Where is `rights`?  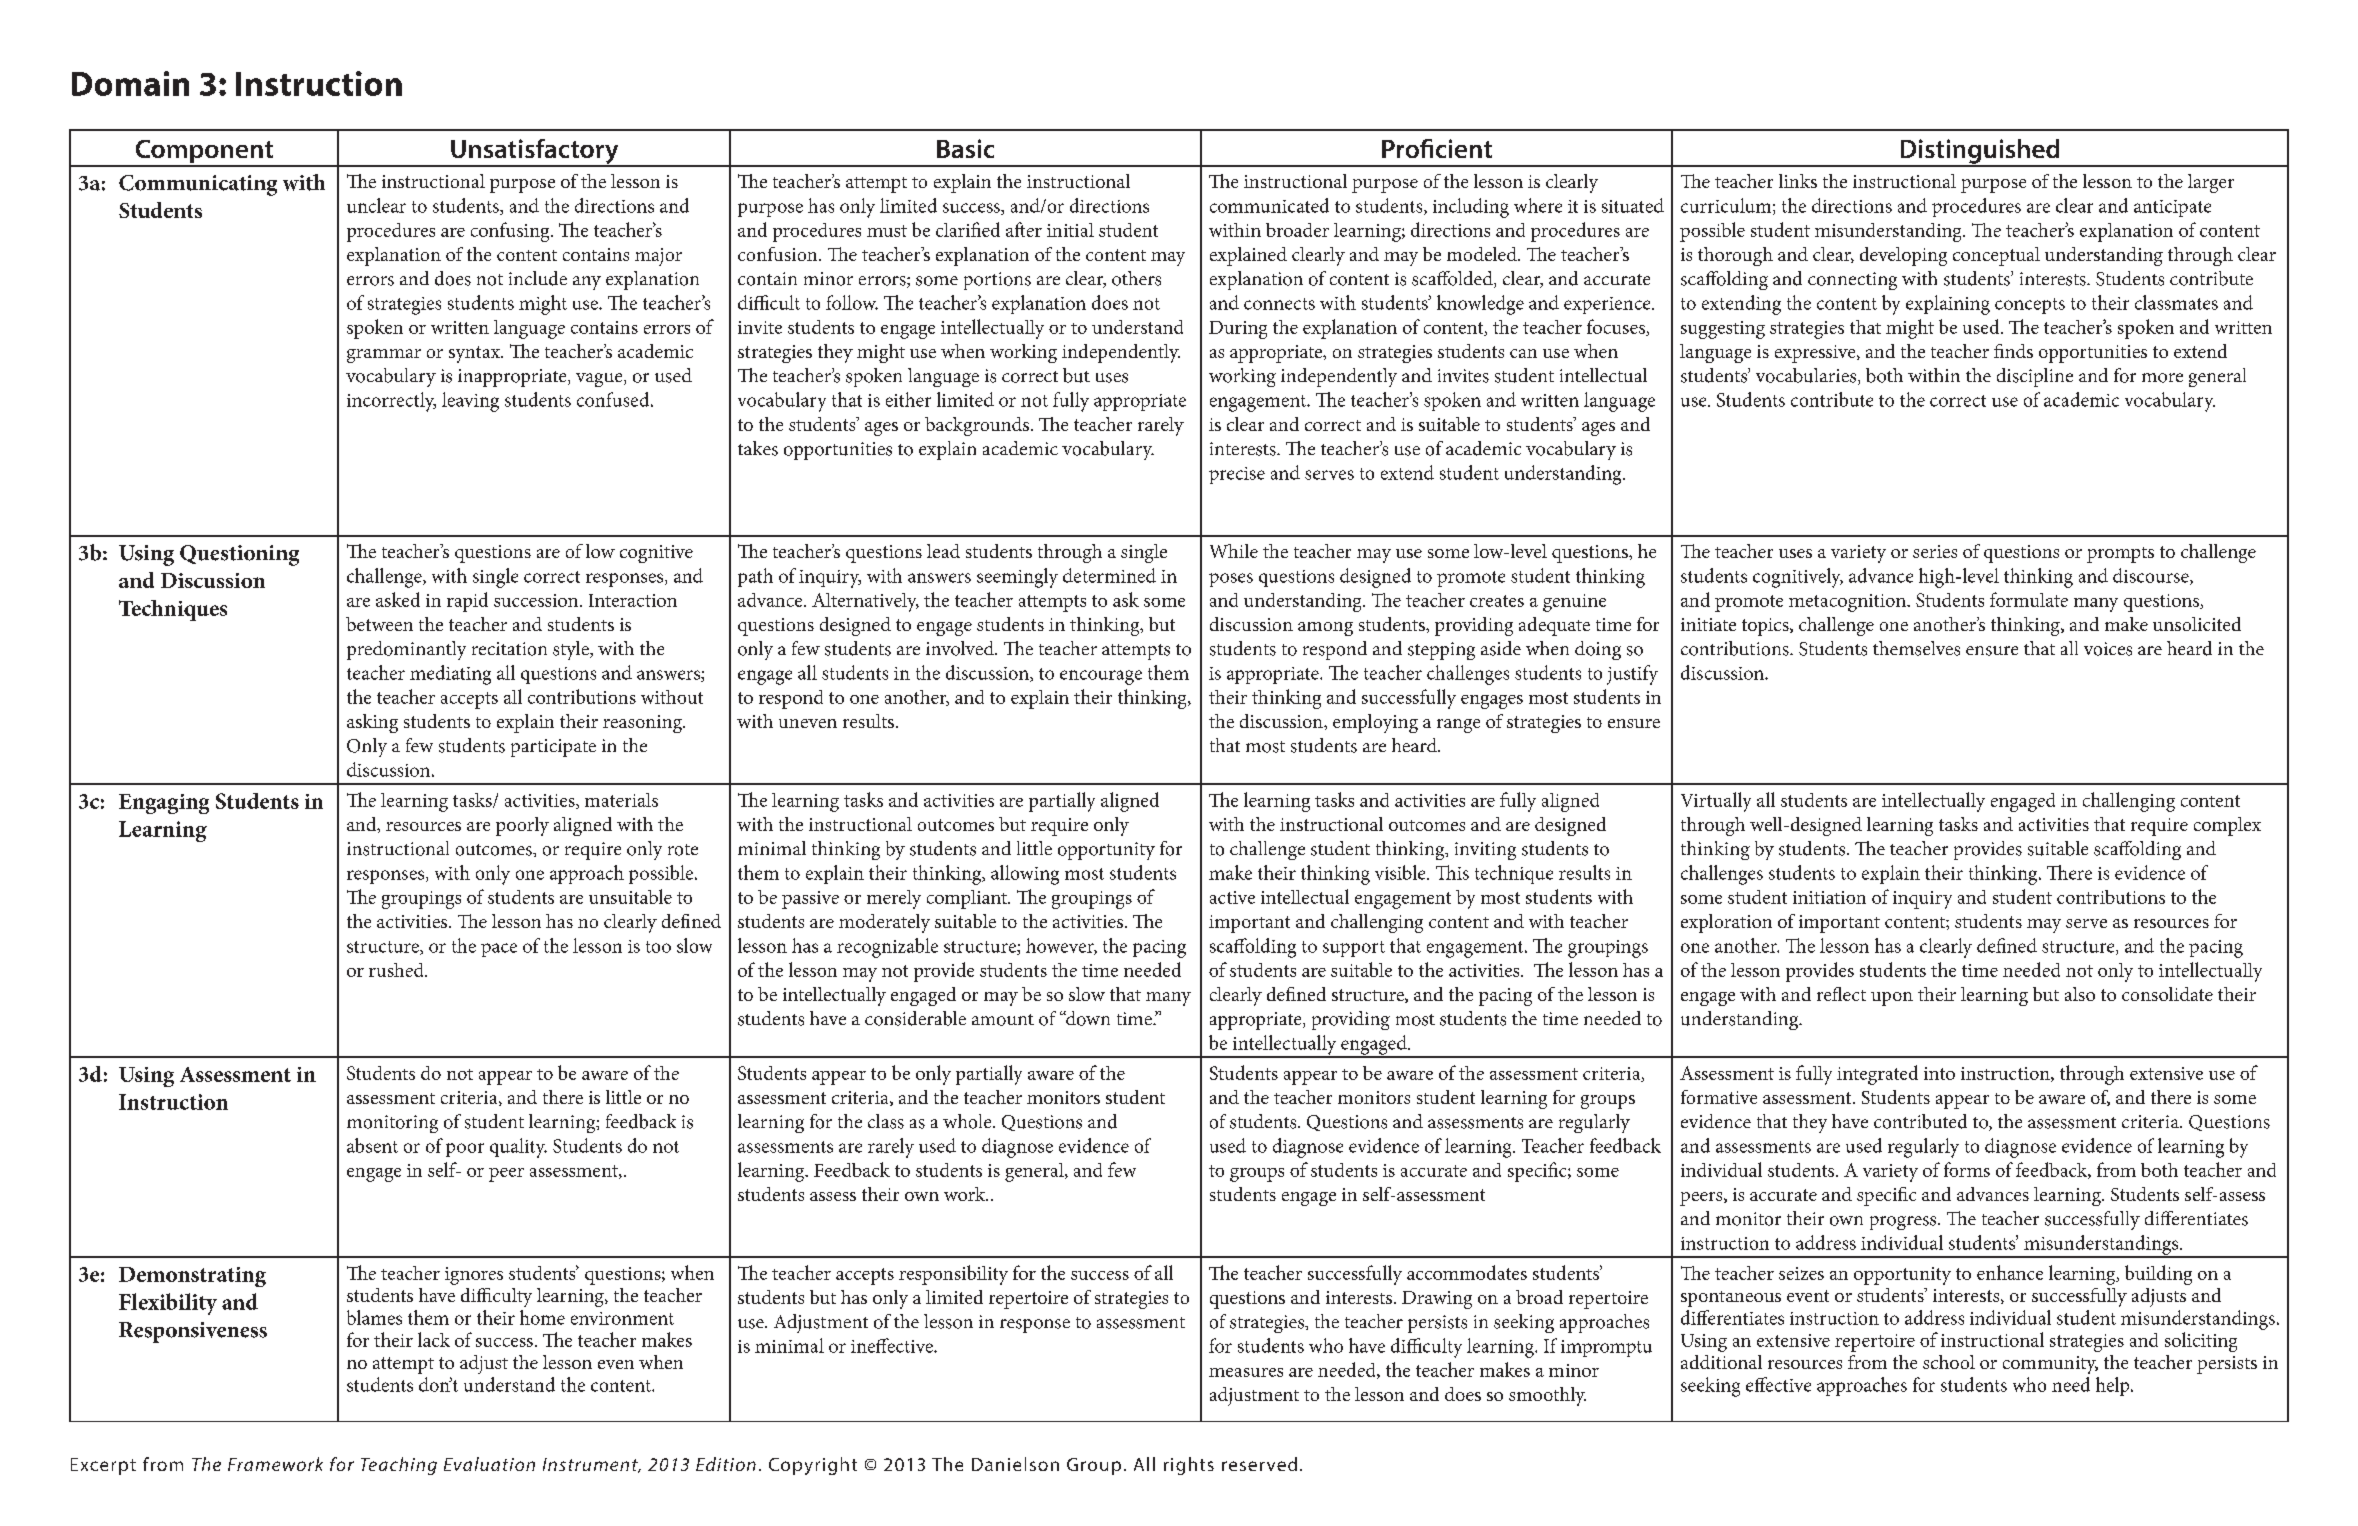 rights is located at coordinates (1189, 1466).
